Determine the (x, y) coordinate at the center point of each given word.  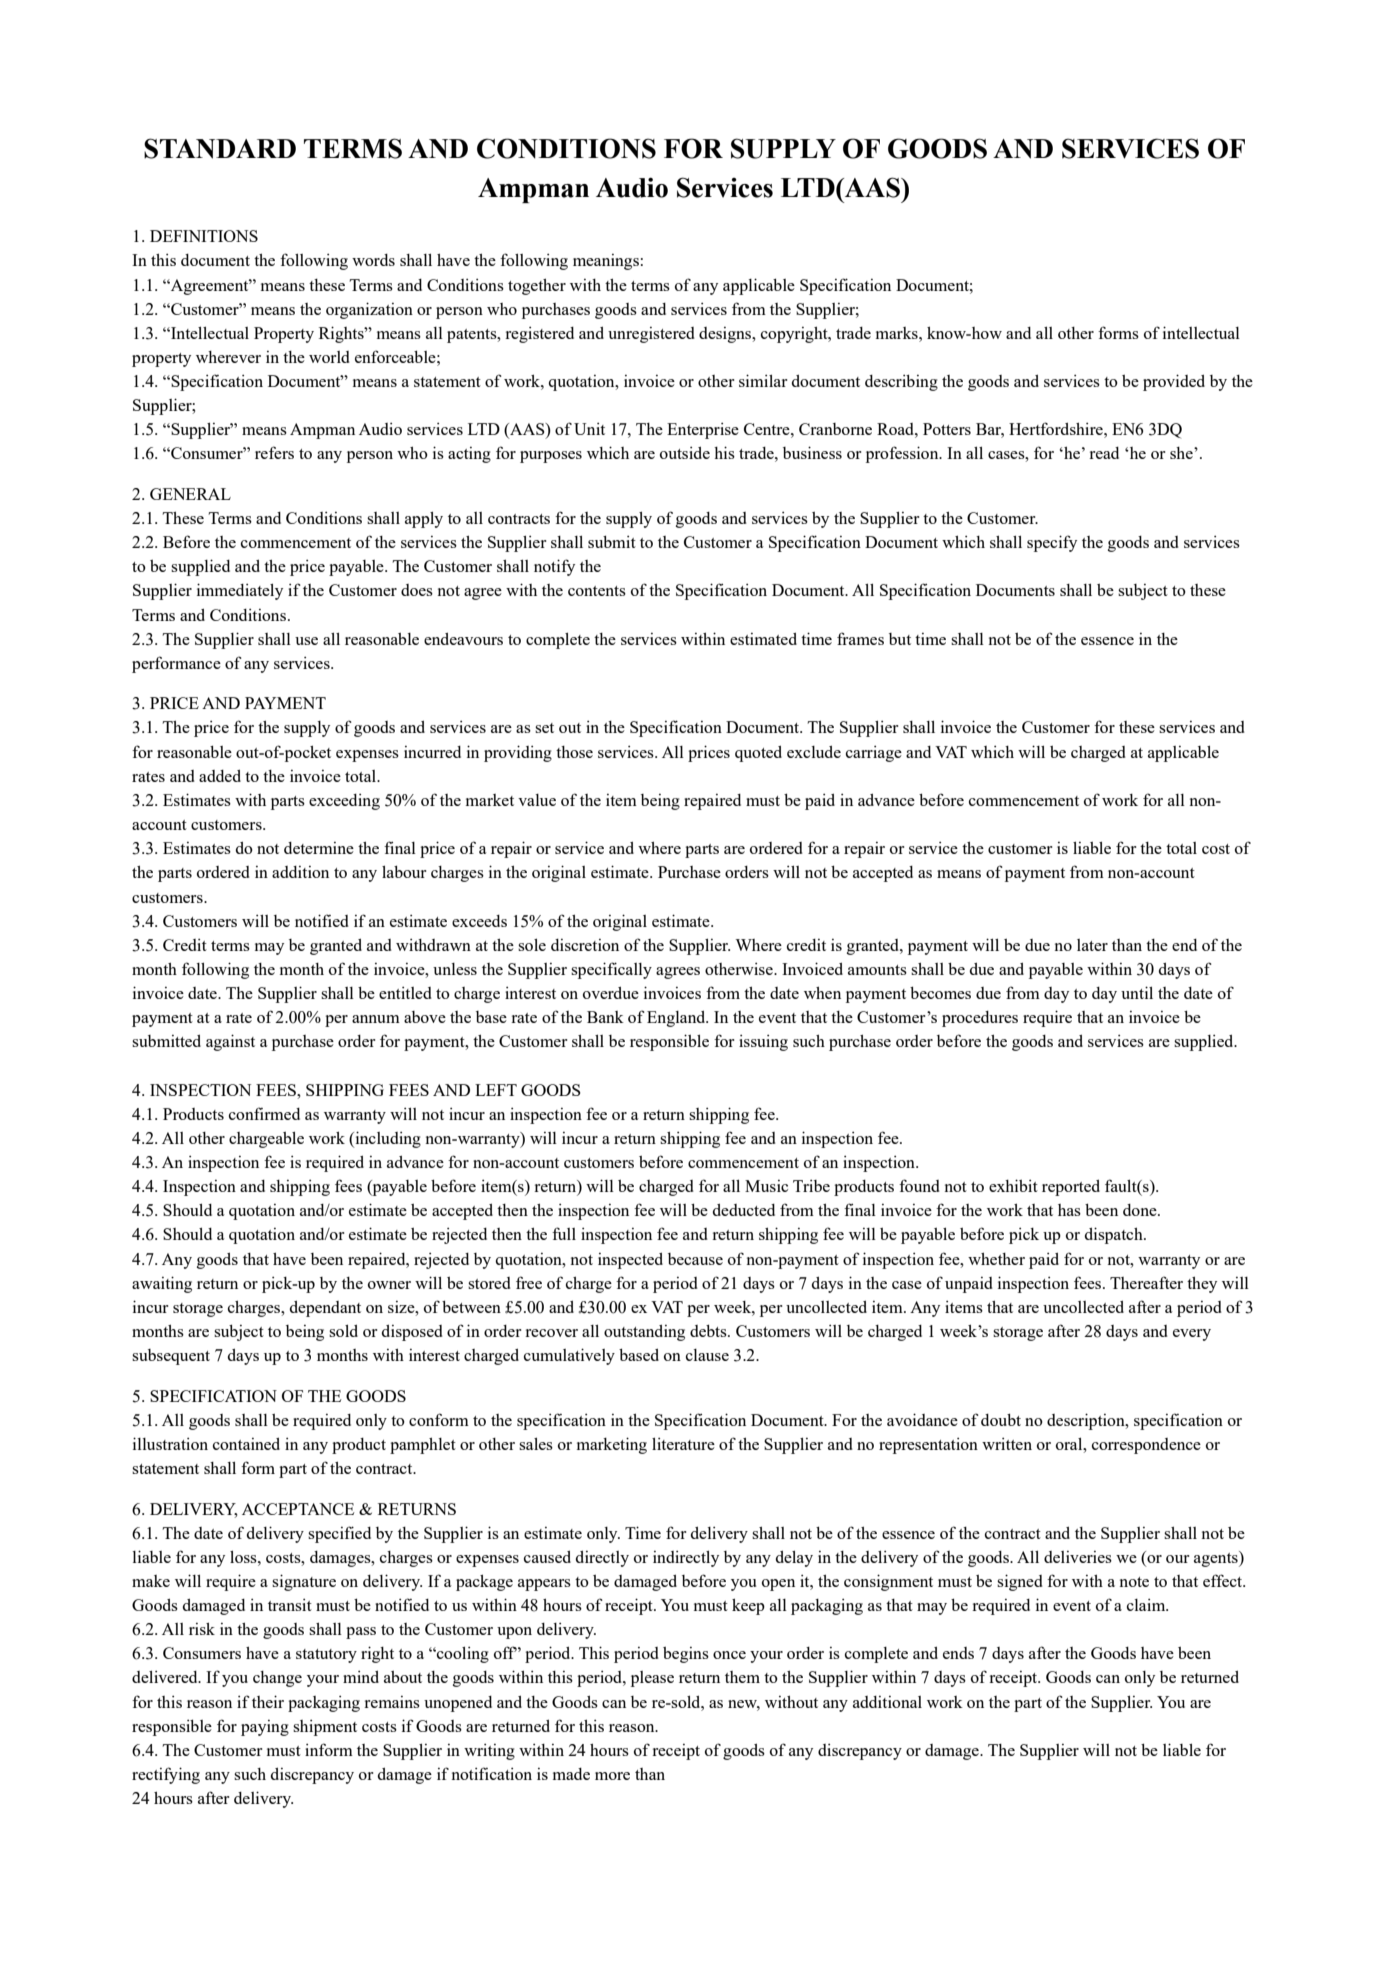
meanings (606, 262)
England (677, 1019)
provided (1174, 382)
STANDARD (220, 148)
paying (265, 1728)
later (1092, 945)
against (230, 1042)
